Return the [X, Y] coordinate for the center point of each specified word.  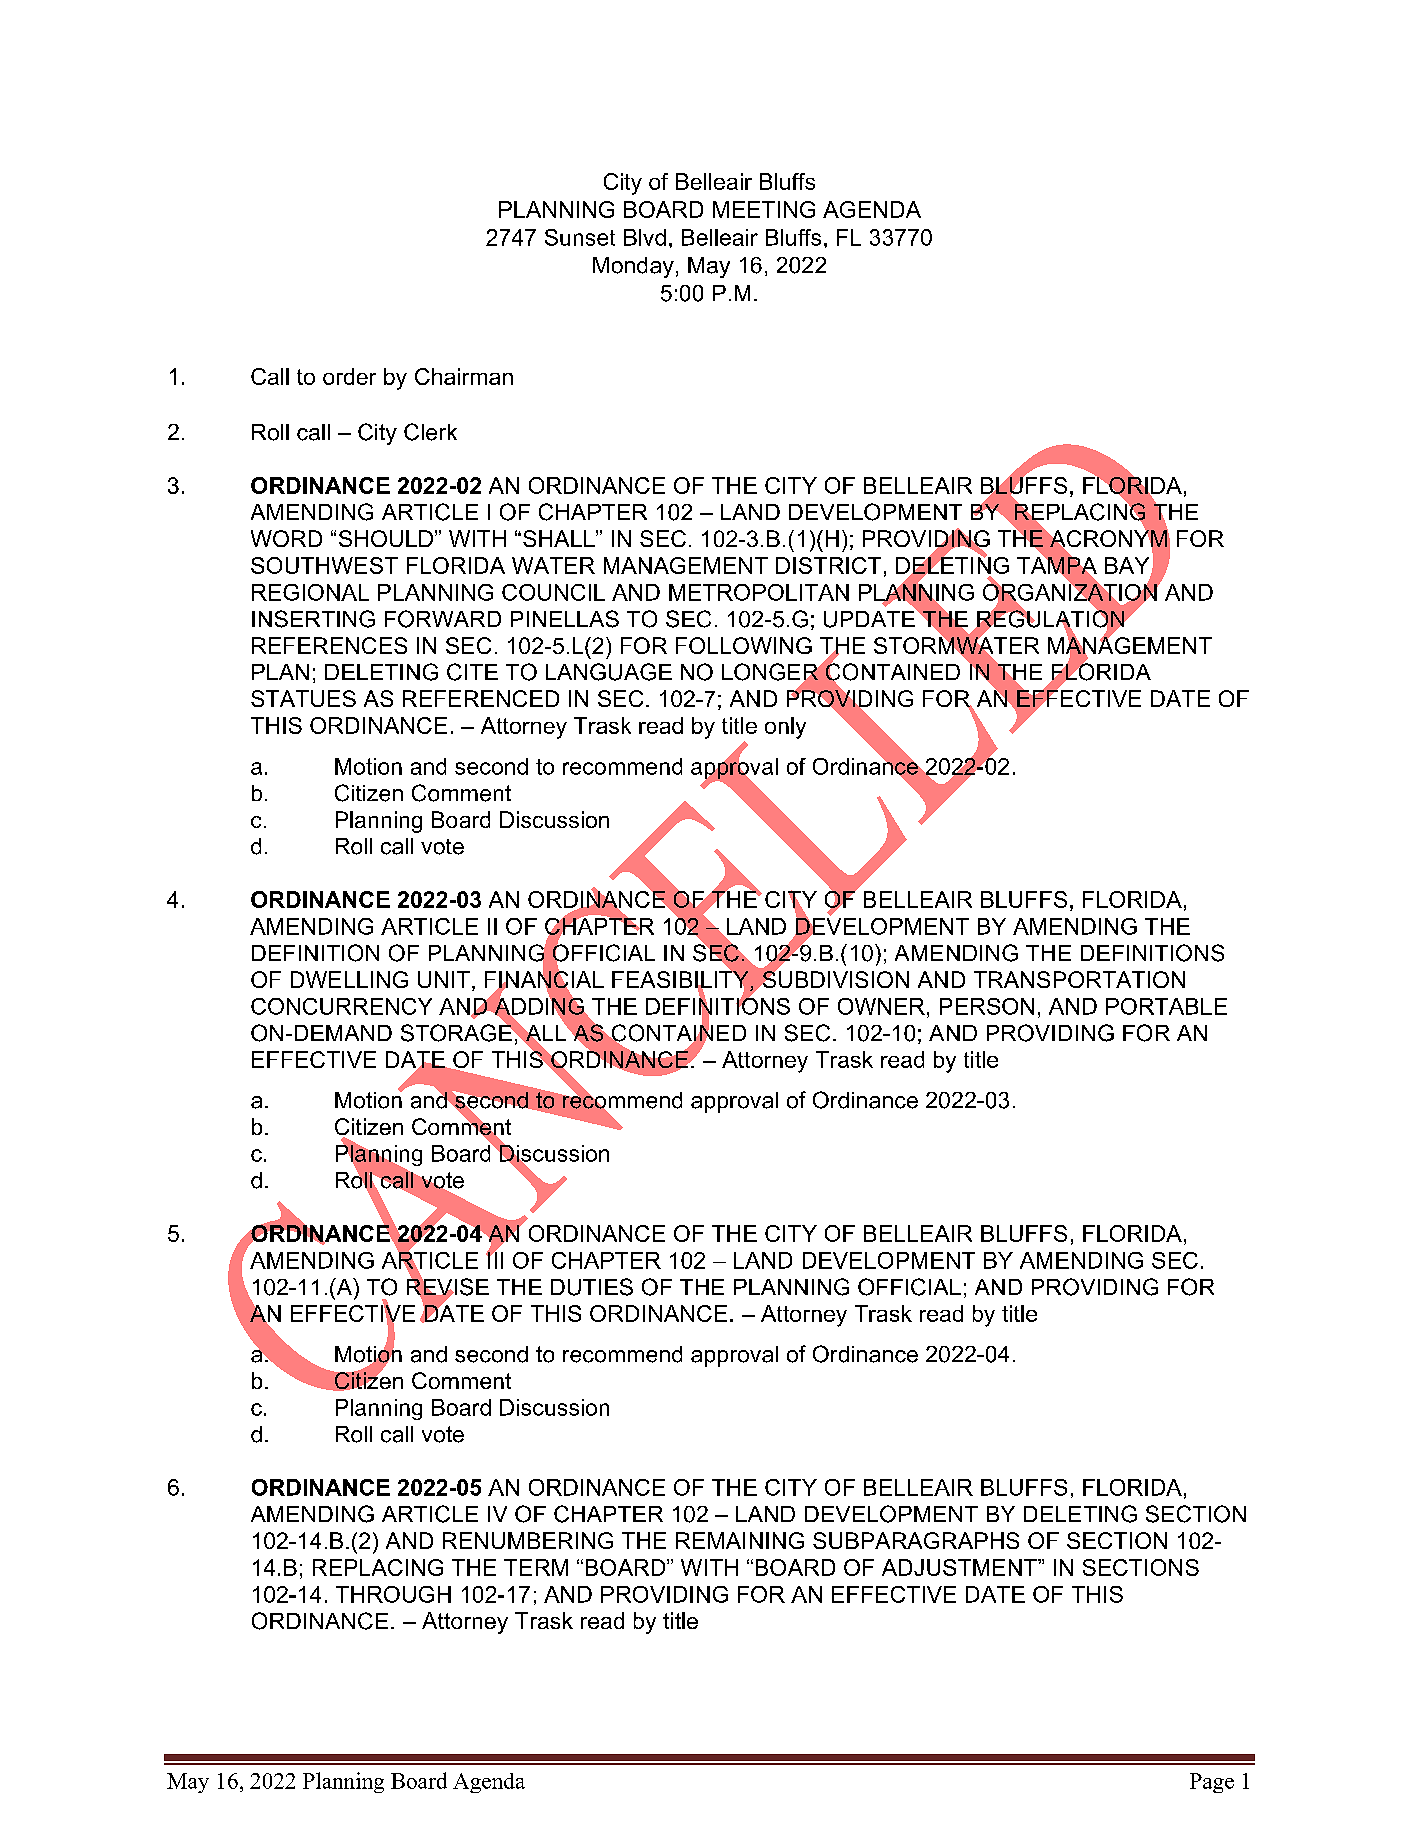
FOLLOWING [744, 645]
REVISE [448, 1287]
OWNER [881, 1006]
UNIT [444, 979]
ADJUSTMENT [960, 1567]
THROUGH [393, 1594]
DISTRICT [828, 565]
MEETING [764, 209]
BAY [1128, 566]
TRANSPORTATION [1079, 979]
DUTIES [592, 1287]
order [349, 376]
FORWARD [443, 619]
